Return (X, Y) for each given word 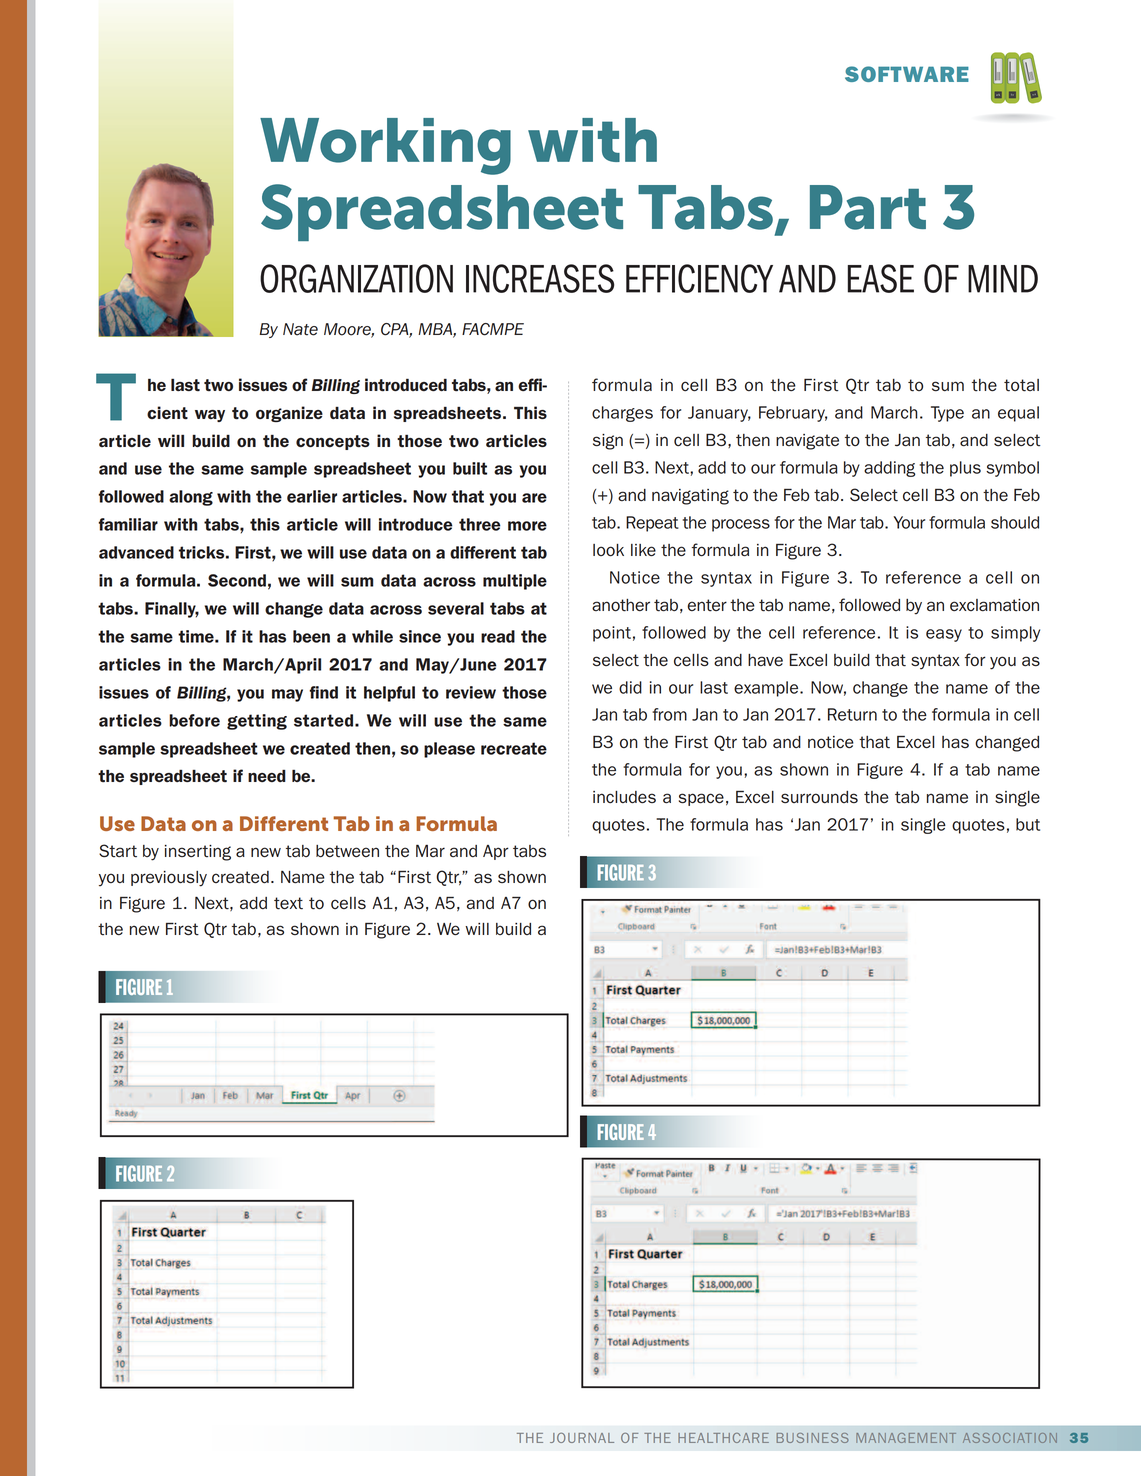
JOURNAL (582, 1438)
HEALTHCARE (723, 1438)
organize (289, 414)
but (1028, 824)
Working (385, 146)
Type (947, 414)
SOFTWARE (907, 74)
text (288, 903)
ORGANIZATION (356, 278)
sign (608, 442)
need (267, 776)
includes (624, 797)
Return (852, 714)
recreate (514, 748)
